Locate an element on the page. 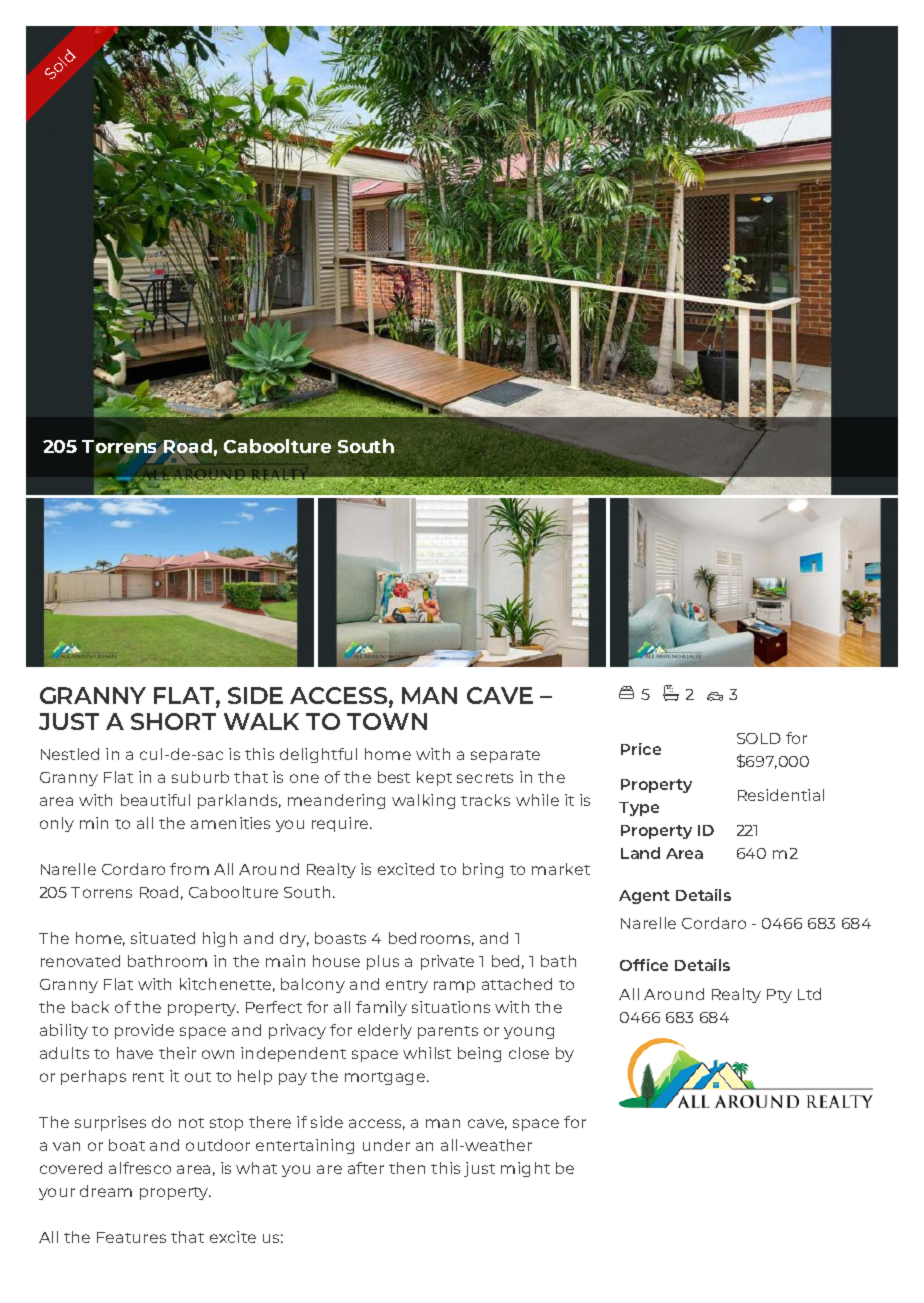  from is located at coordinates (189, 869).
